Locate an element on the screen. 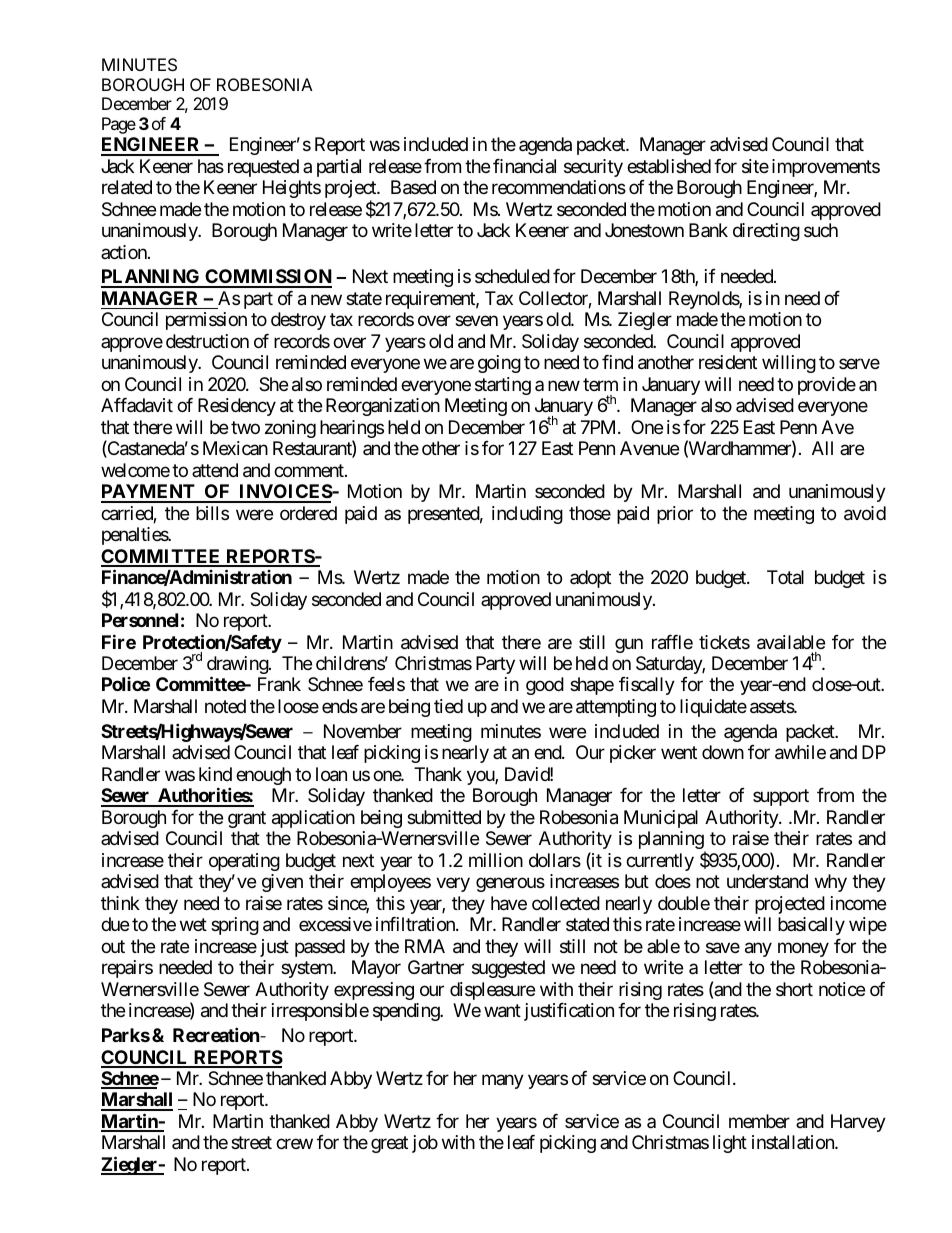  directing is located at coordinates (766, 232).
